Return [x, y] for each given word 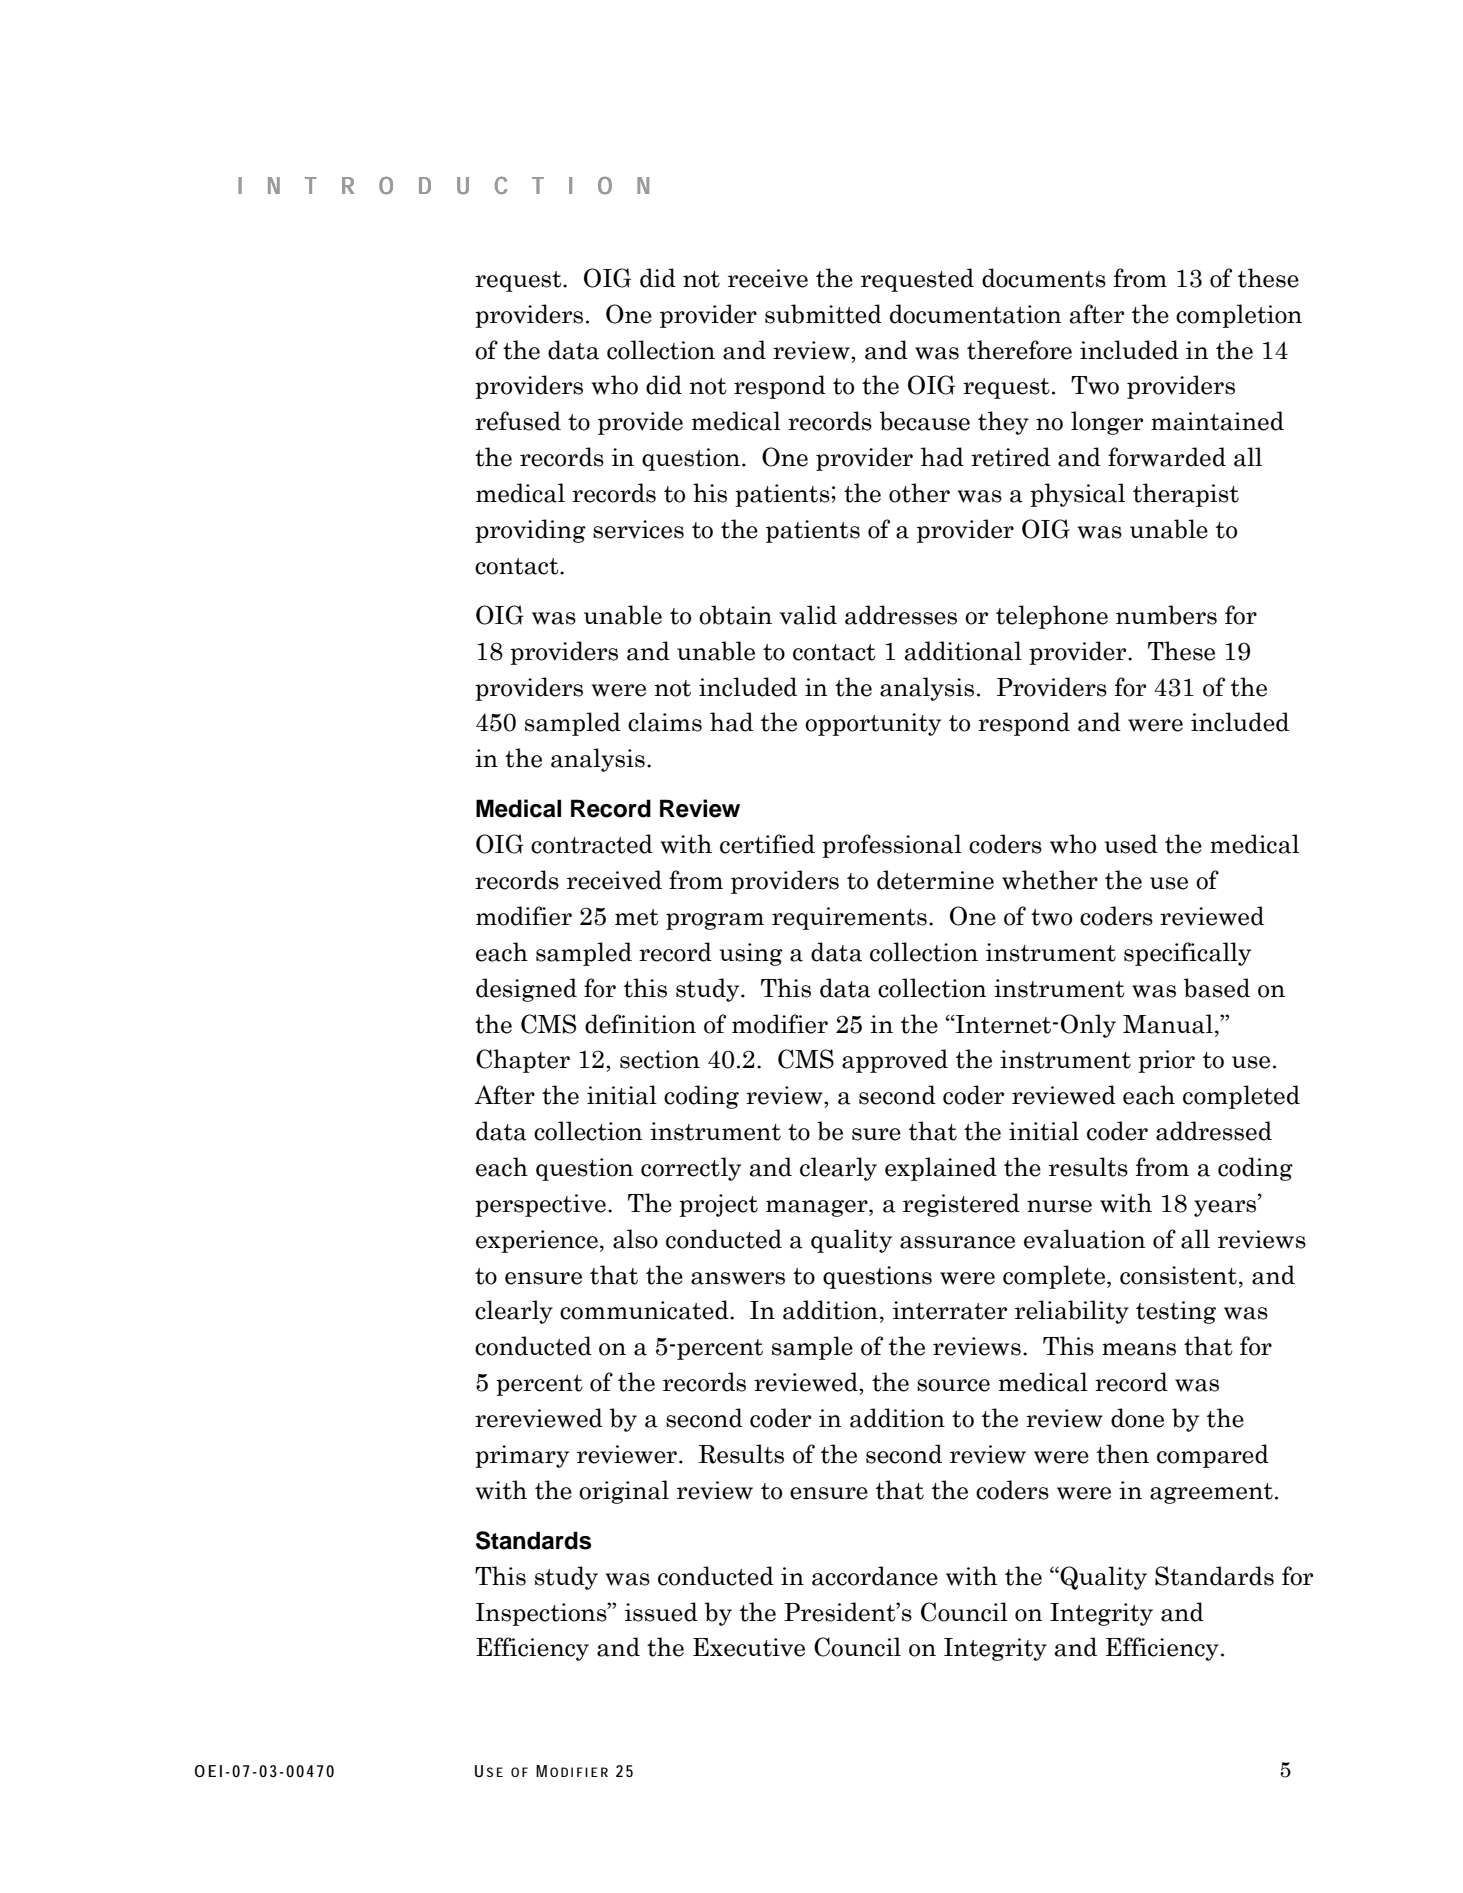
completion [1239, 316]
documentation [976, 314]
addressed [1214, 1131]
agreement [1211, 1493]
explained [941, 1169]
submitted [823, 314]
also [635, 1239]
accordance [875, 1576]
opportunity [873, 724]
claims [665, 722]
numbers [1166, 615]
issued [661, 1612]
